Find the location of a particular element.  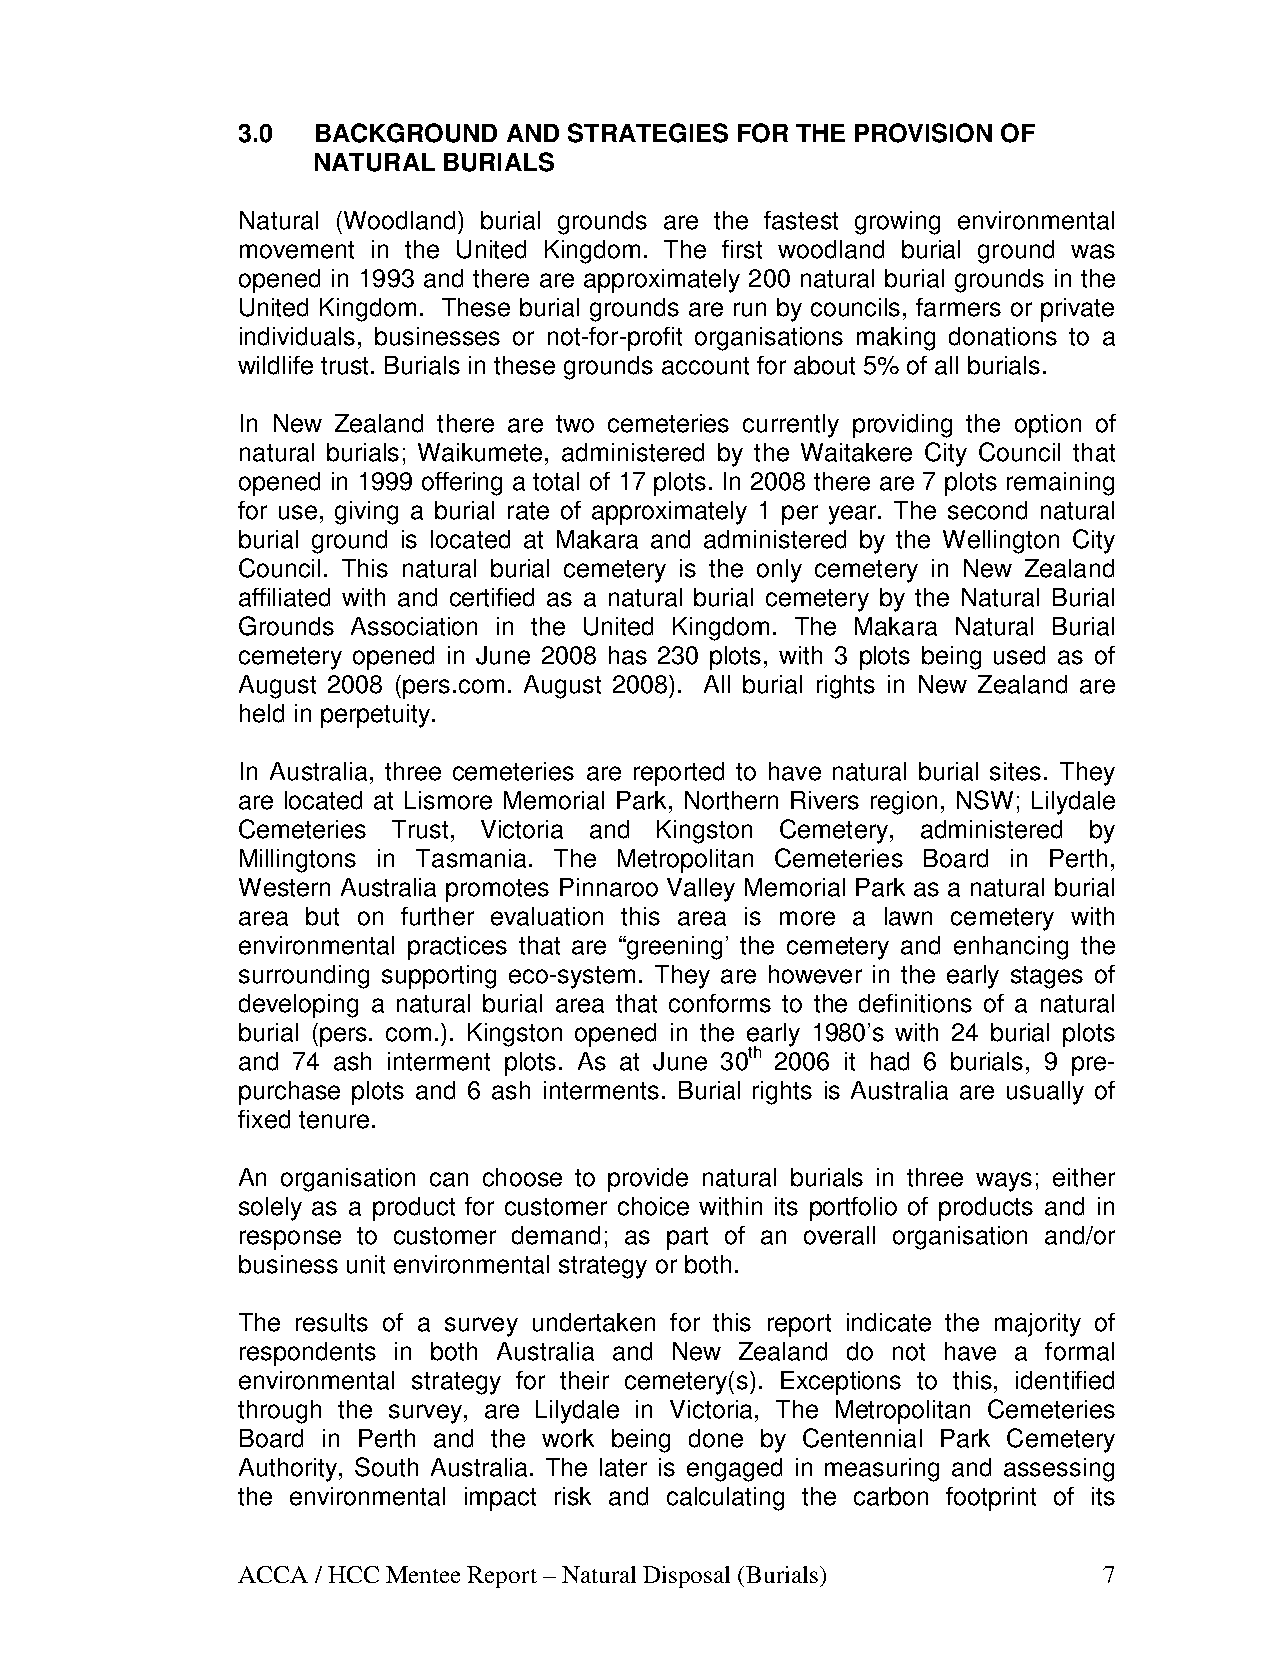

results is located at coordinates (332, 1322).
